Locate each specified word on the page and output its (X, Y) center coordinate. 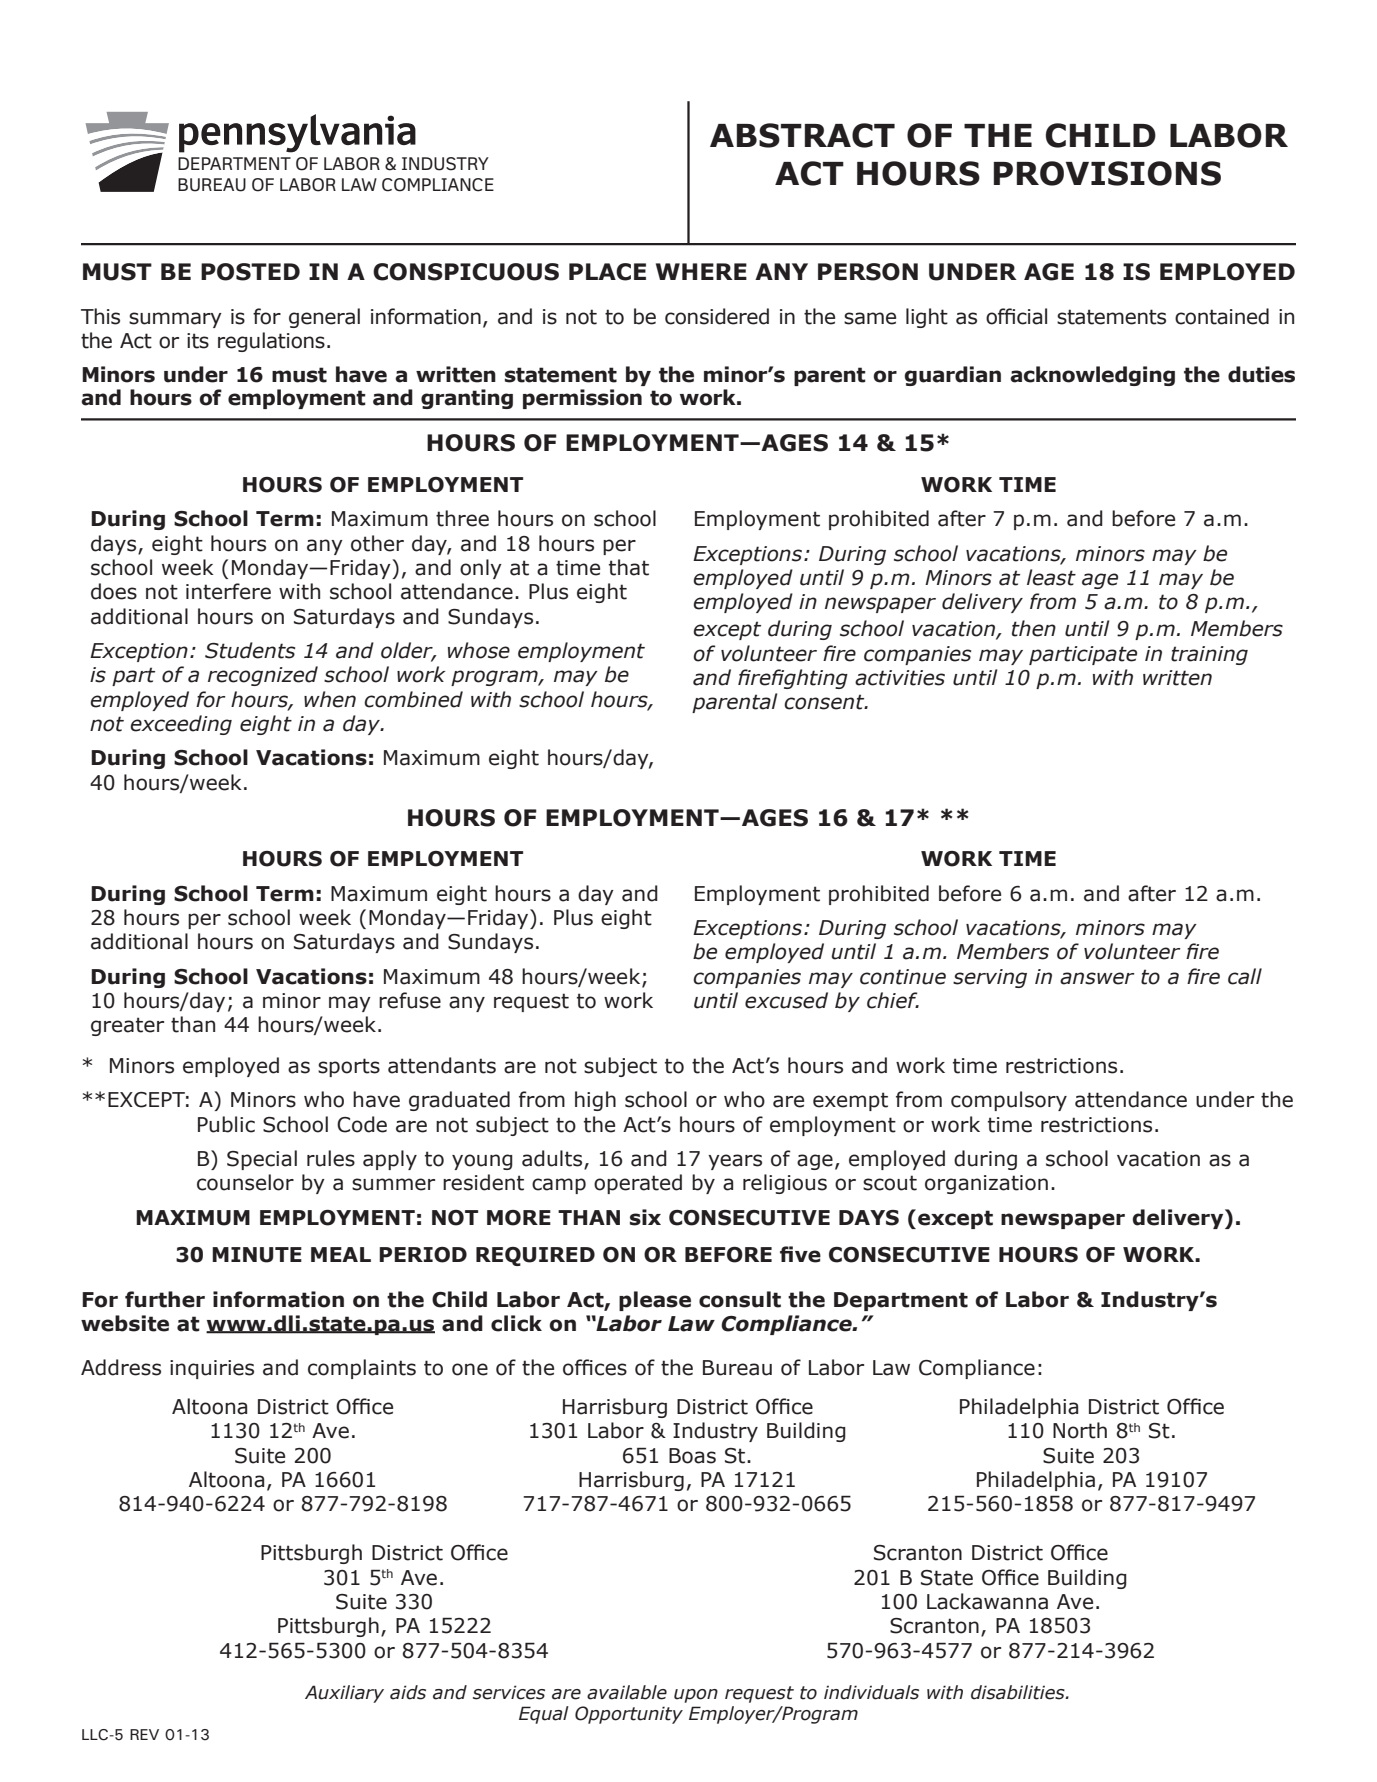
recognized (263, 676)
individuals (871, 1692)
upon (696, 1696)
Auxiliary (344, 1694)
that (629, 567)
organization (986, 1184)
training (1209, 655)
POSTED (250, 272)
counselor (245, 1182)
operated (638, 1184)
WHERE (701, 271)
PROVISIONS (1107, 173)
